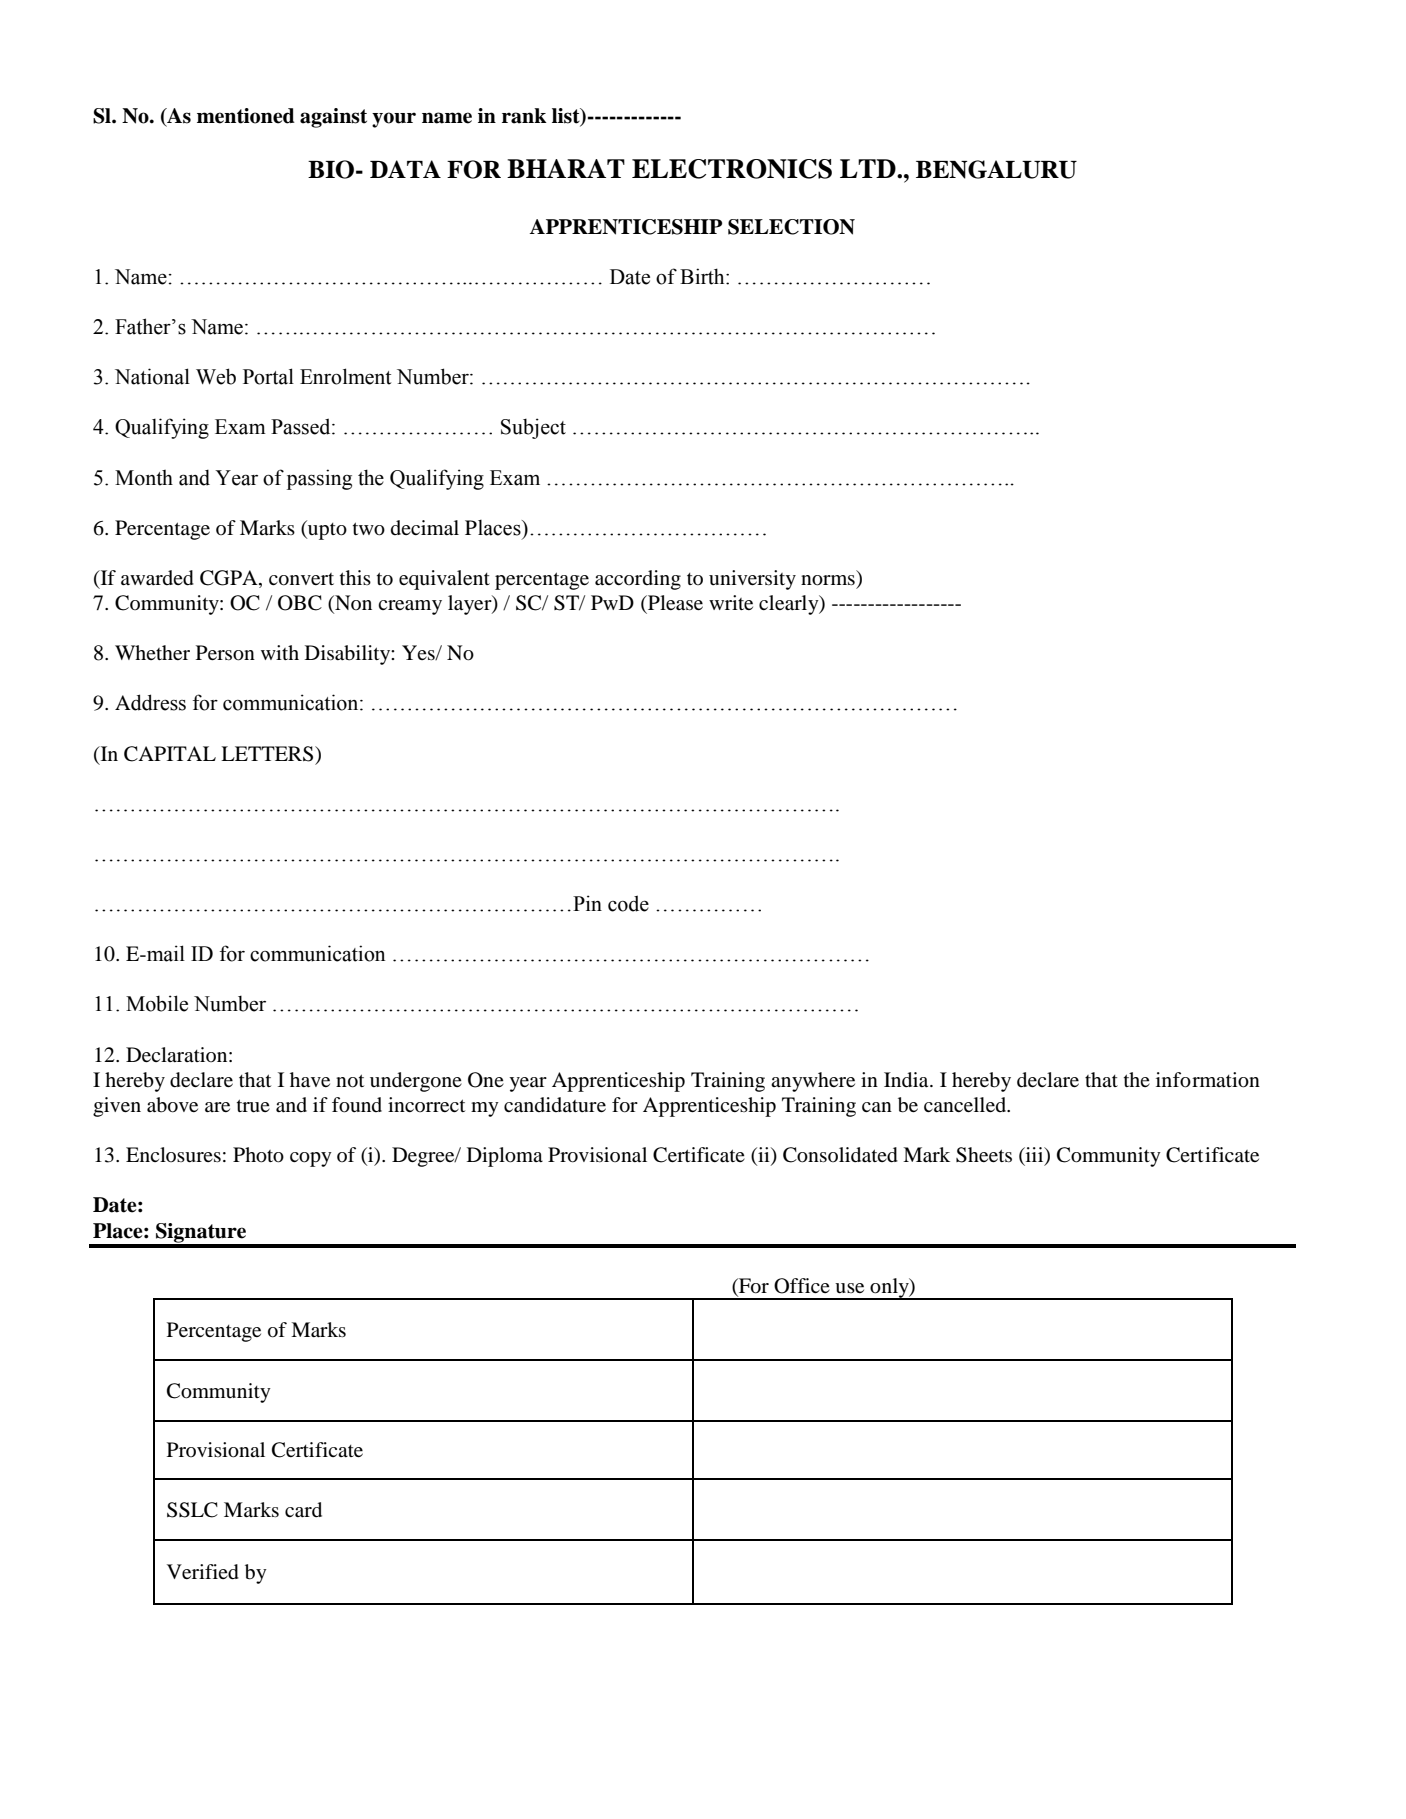 This page has width=1406, height=1819. What do you see at coordinates (849, 1288) in the page?
I see `use` at bounding box center [849, 1288].
